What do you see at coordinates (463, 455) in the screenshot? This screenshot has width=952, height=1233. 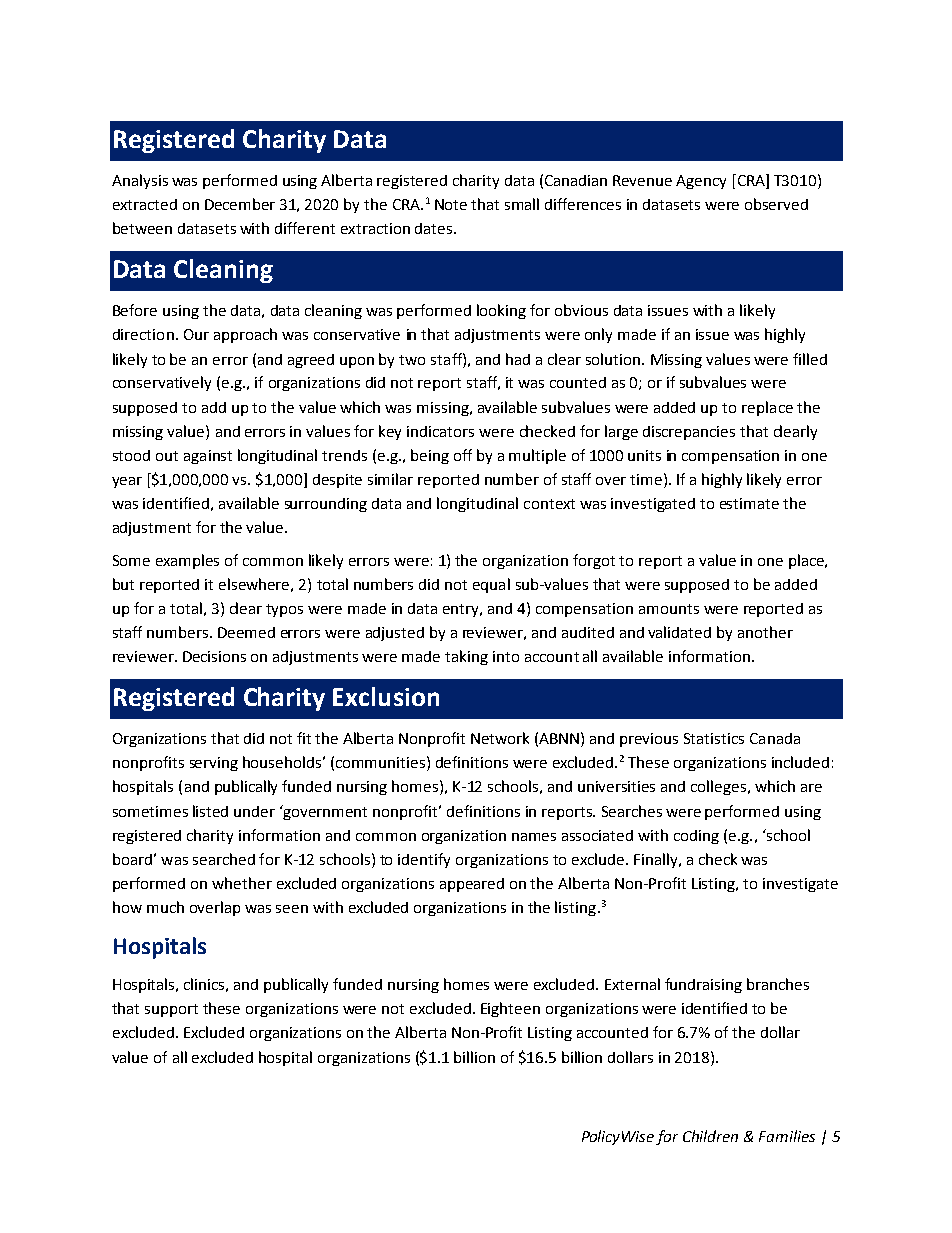 I see `off` at bounding box center [463, 455].
